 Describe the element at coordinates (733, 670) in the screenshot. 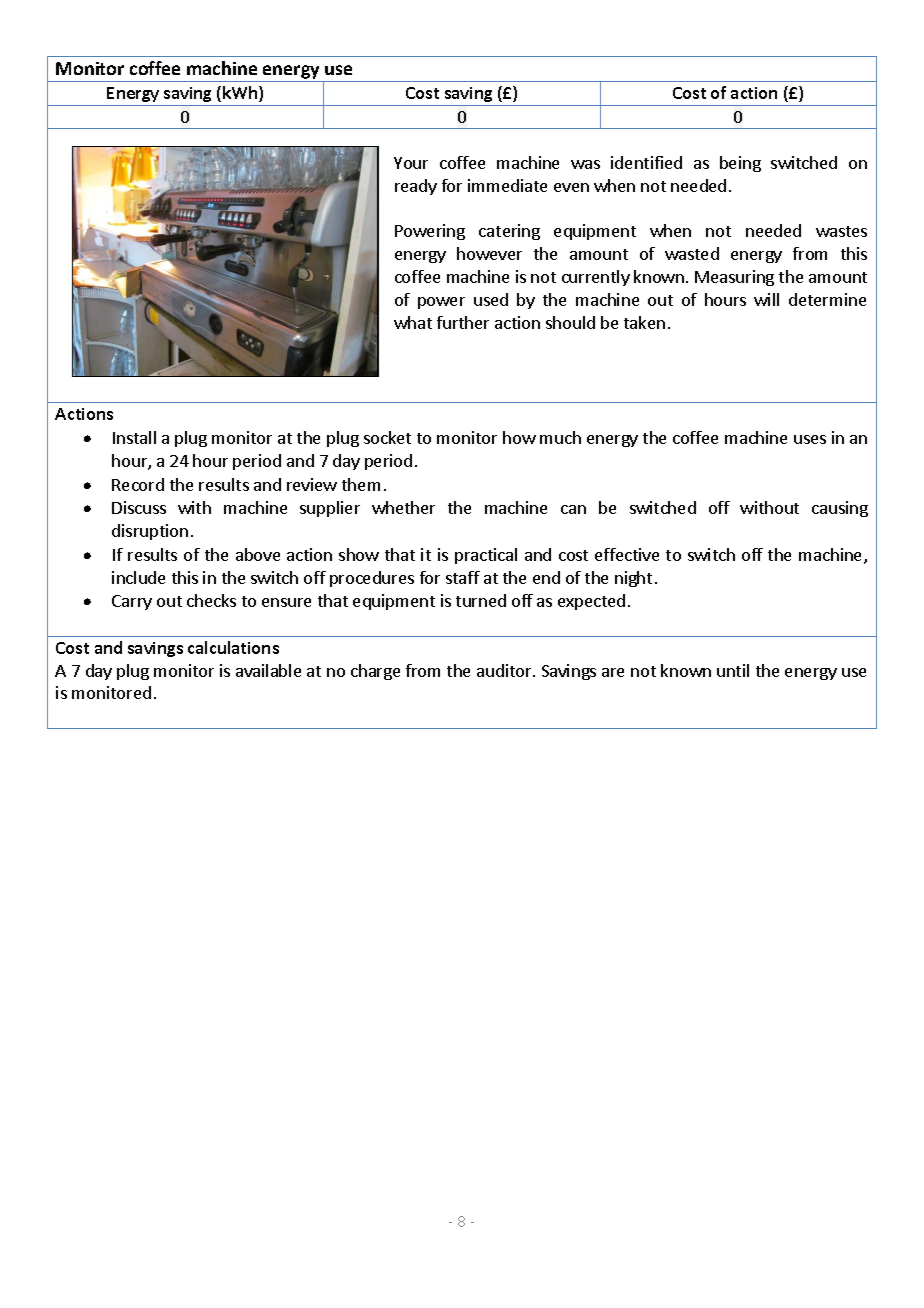

I see `until` at that location.
